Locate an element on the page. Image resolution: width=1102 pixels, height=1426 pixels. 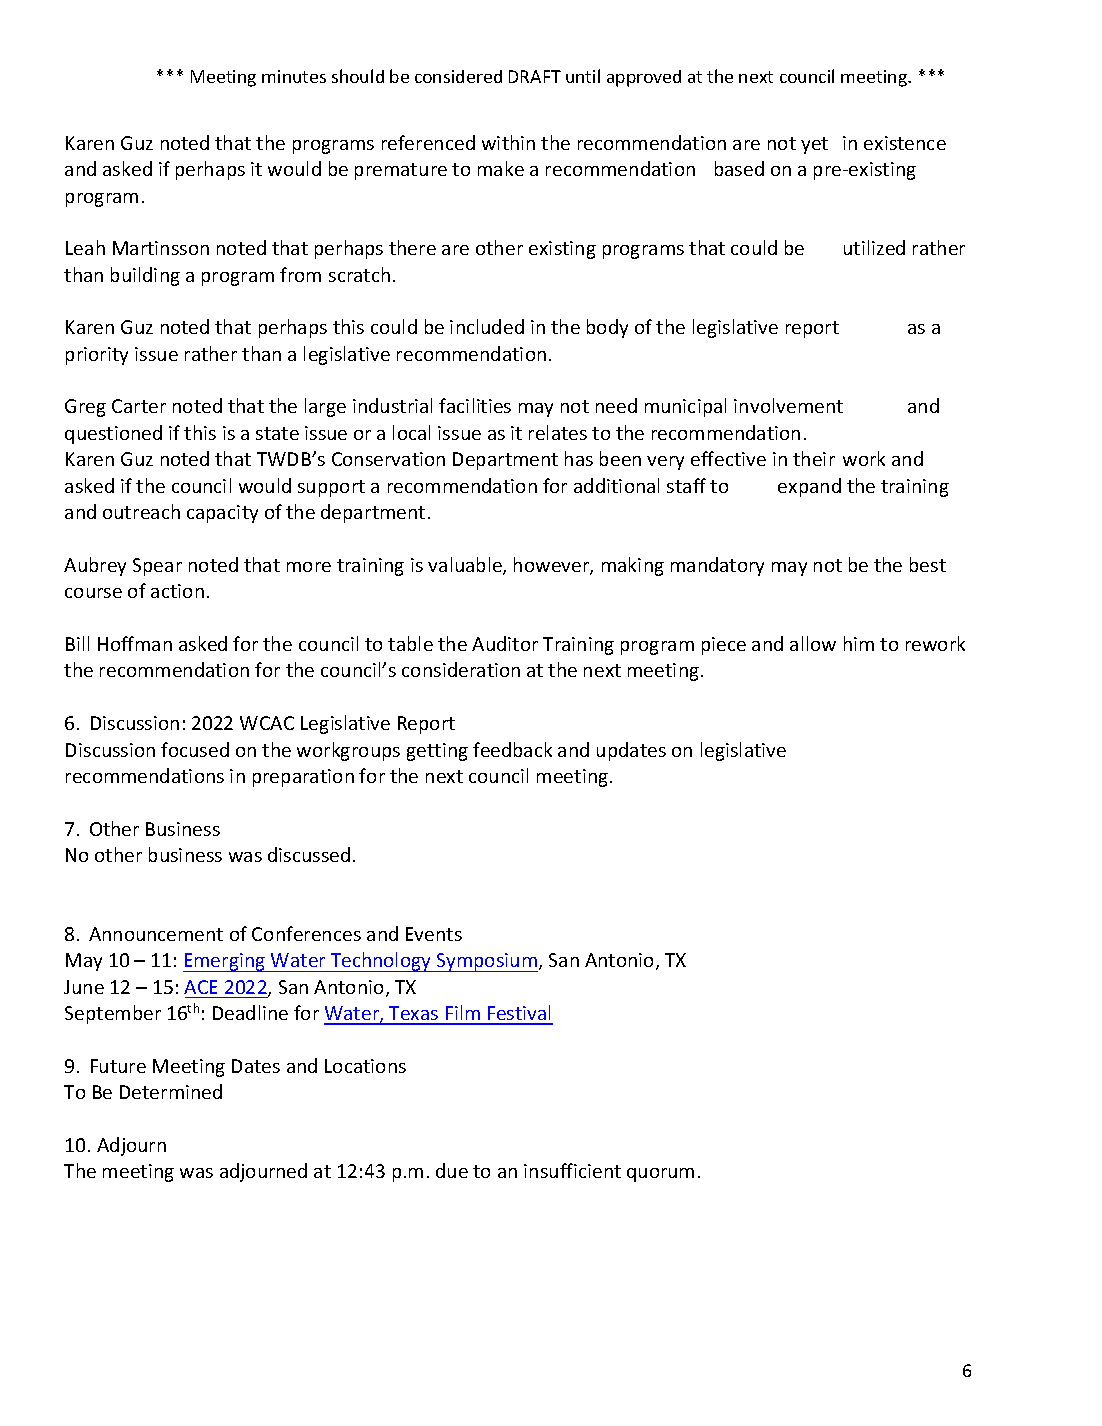
Announcement is located at coordinates (156, 934).
